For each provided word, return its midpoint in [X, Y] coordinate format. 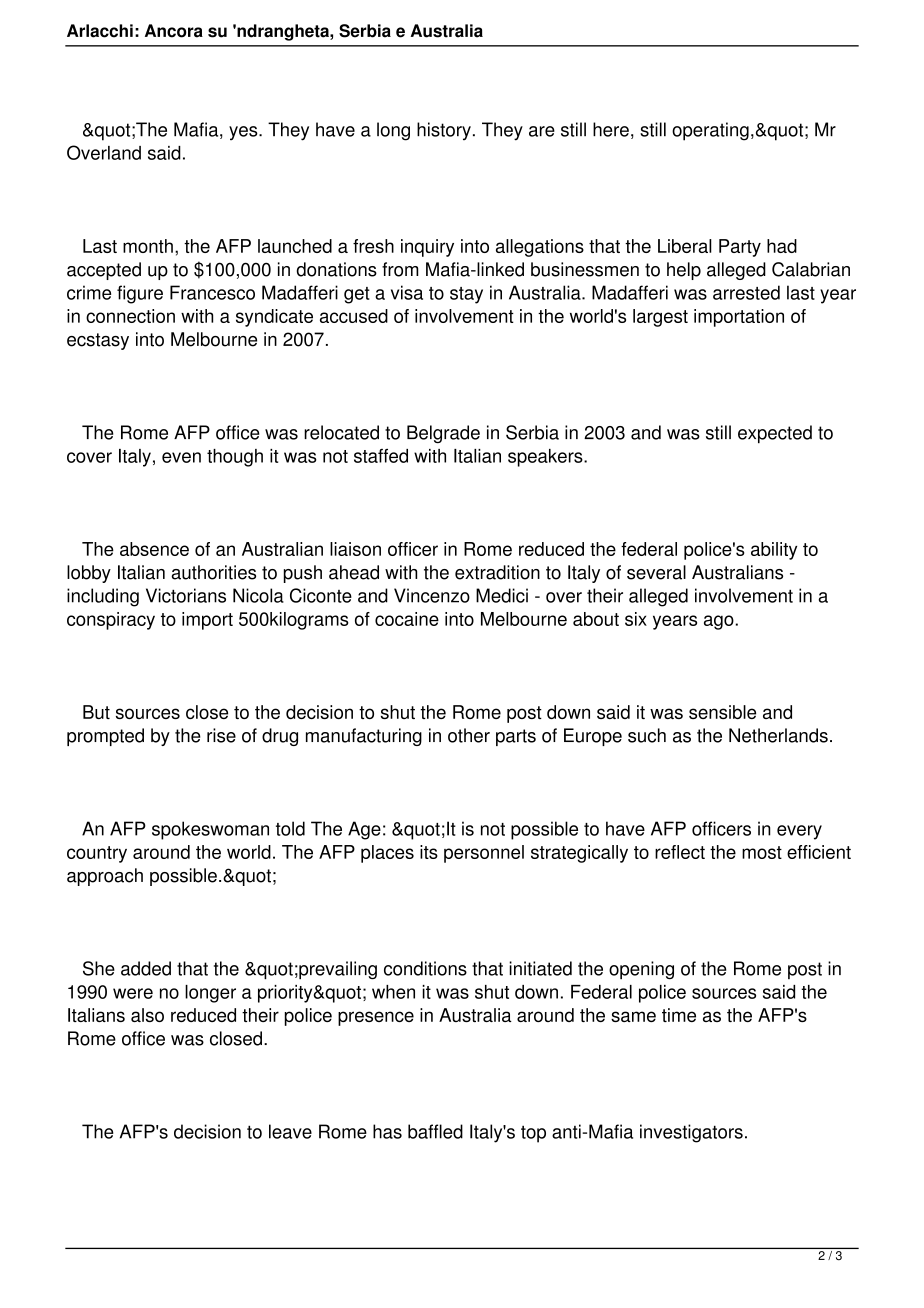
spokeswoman [210, 830]
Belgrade [443, 434]
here [611, 129]
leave [290, 1131]
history [444, 131]
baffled [435, 1131]
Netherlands [778, 735]
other [469, 735]
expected [775, 434]
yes [244, 133]
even [181, 457]
